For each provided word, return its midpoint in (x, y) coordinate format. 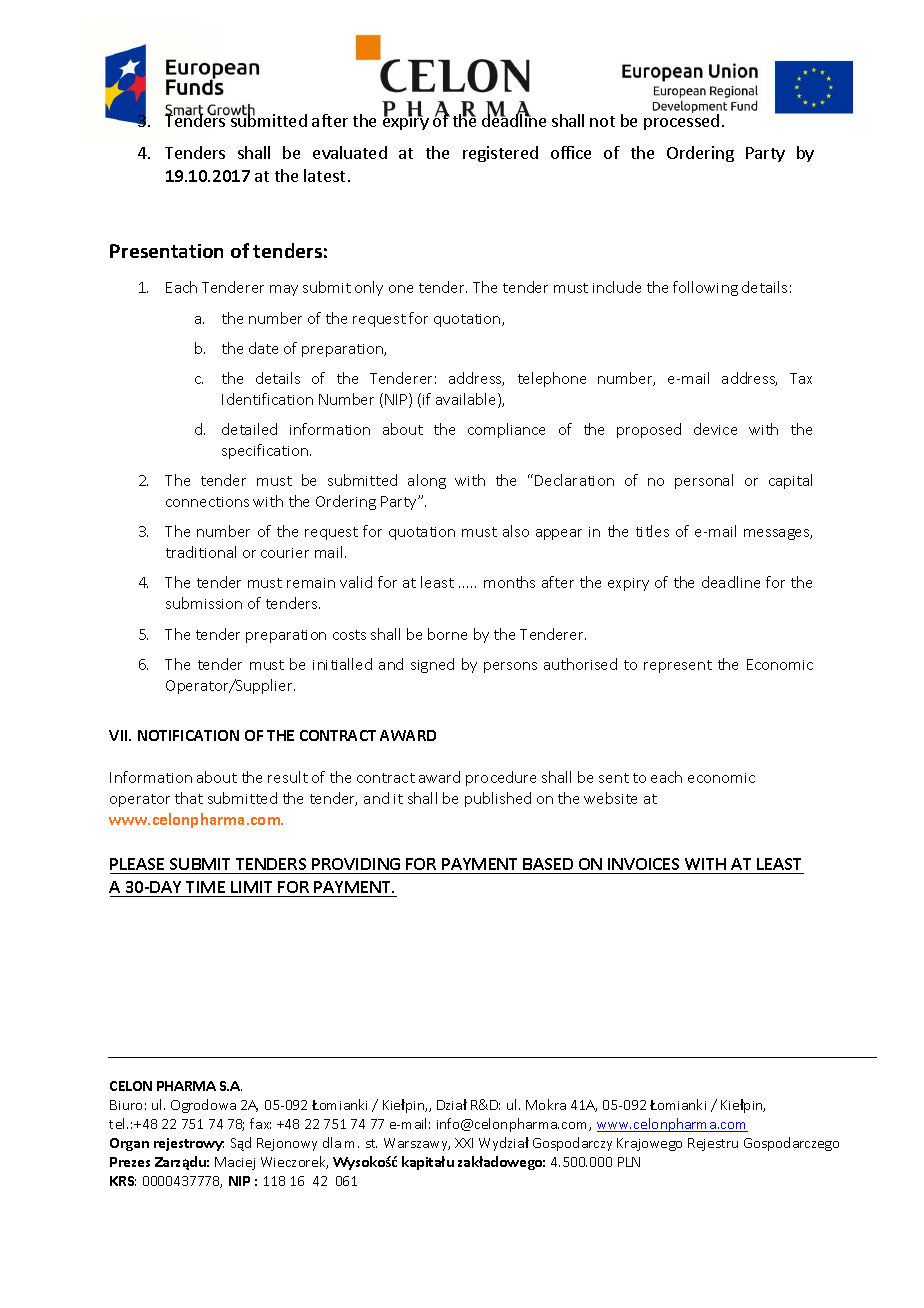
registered (500, 154)
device (715, 429)
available (467, 400)
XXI (464, 1143)
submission (204, 603)
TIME (205, 887)
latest (324, 175)
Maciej (235, 1163)
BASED (548, 866)
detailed (249, 429)
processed (681, 122)
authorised (580, 664)
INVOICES (644, 866)
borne (447, 634)
